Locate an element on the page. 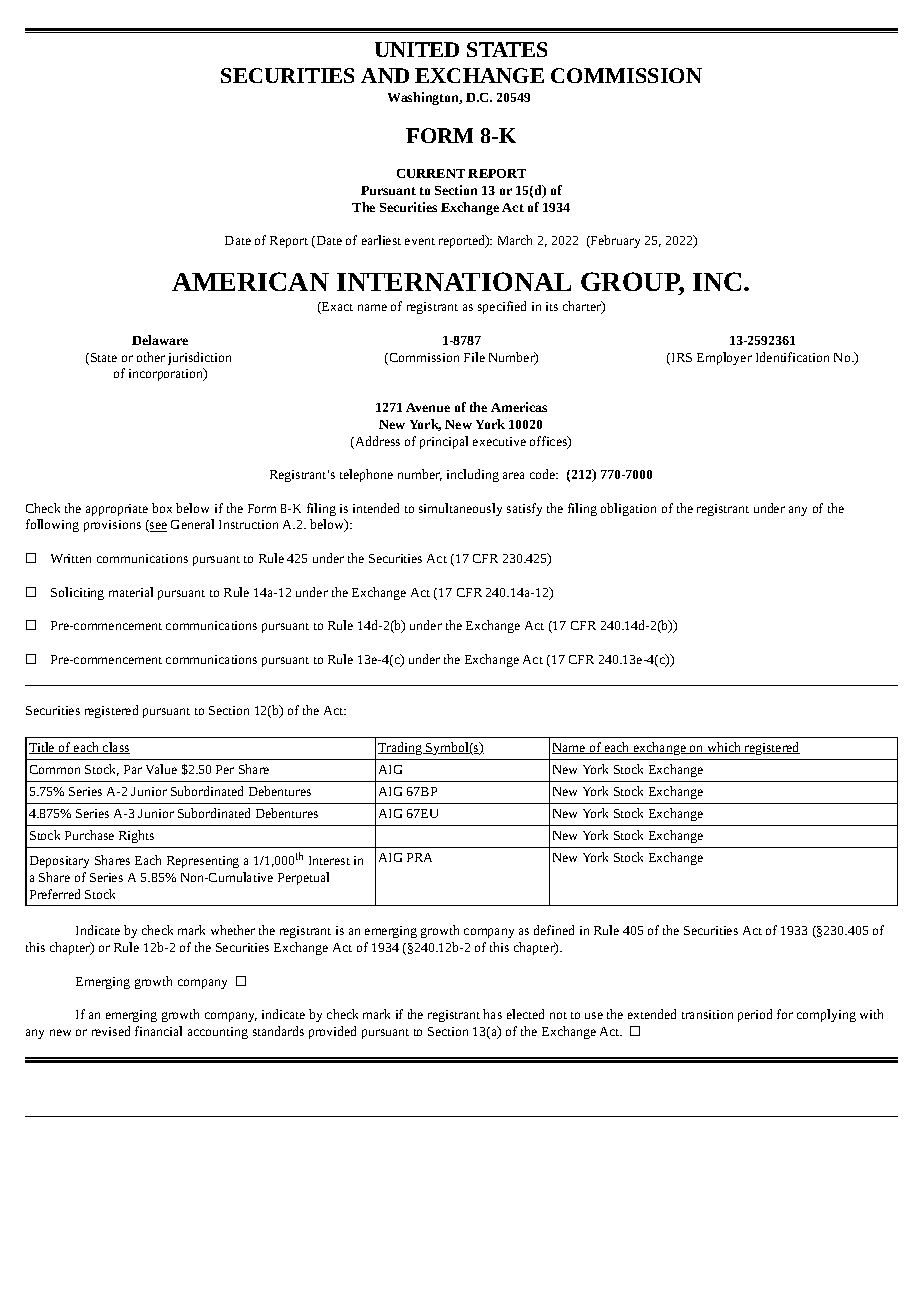 This image has height=1308, width=924. February is located at coordinates (614, 241).
